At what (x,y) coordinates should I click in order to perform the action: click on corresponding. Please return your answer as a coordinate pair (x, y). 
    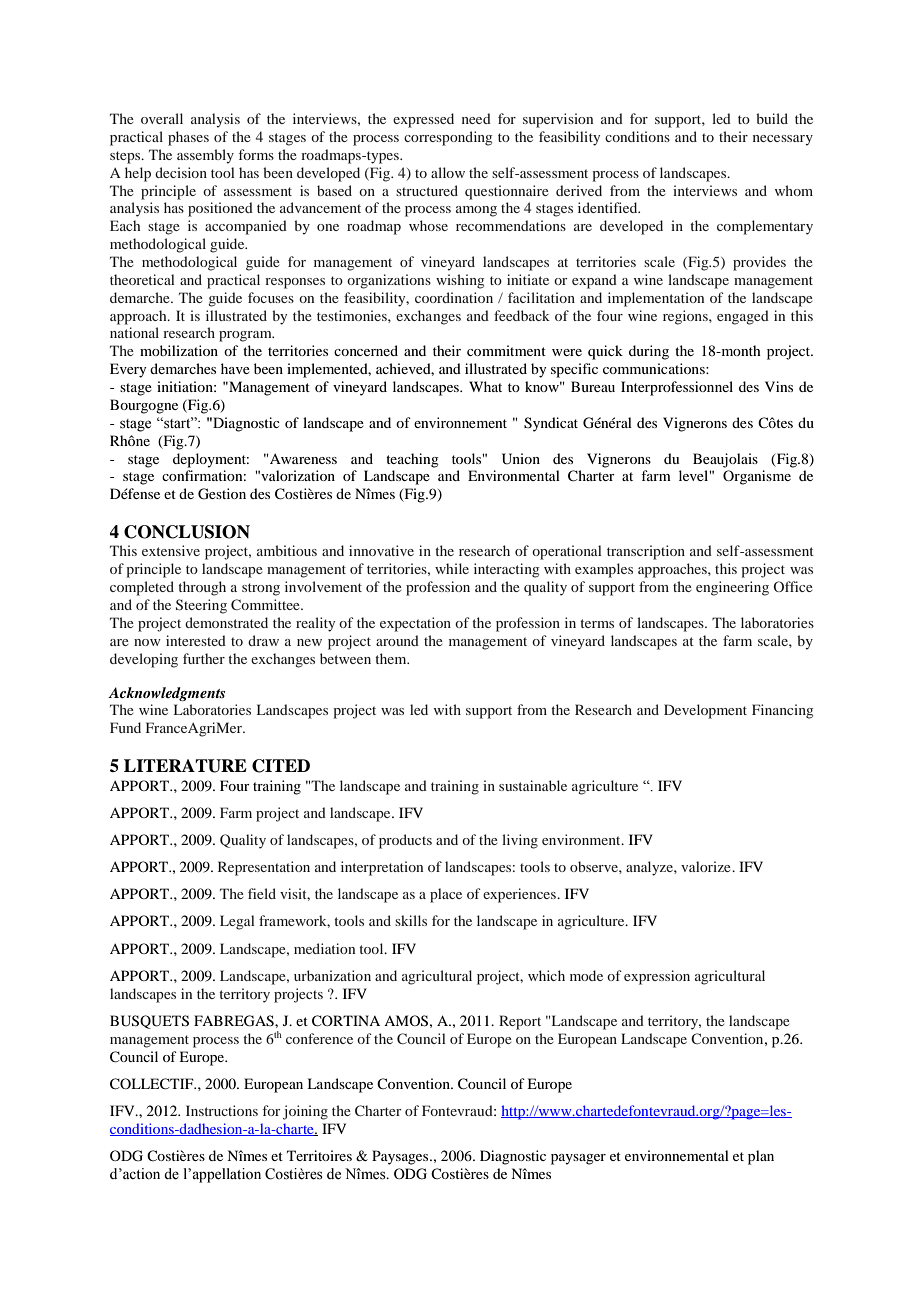
    Looking at the image, I should click on (448, 138).
